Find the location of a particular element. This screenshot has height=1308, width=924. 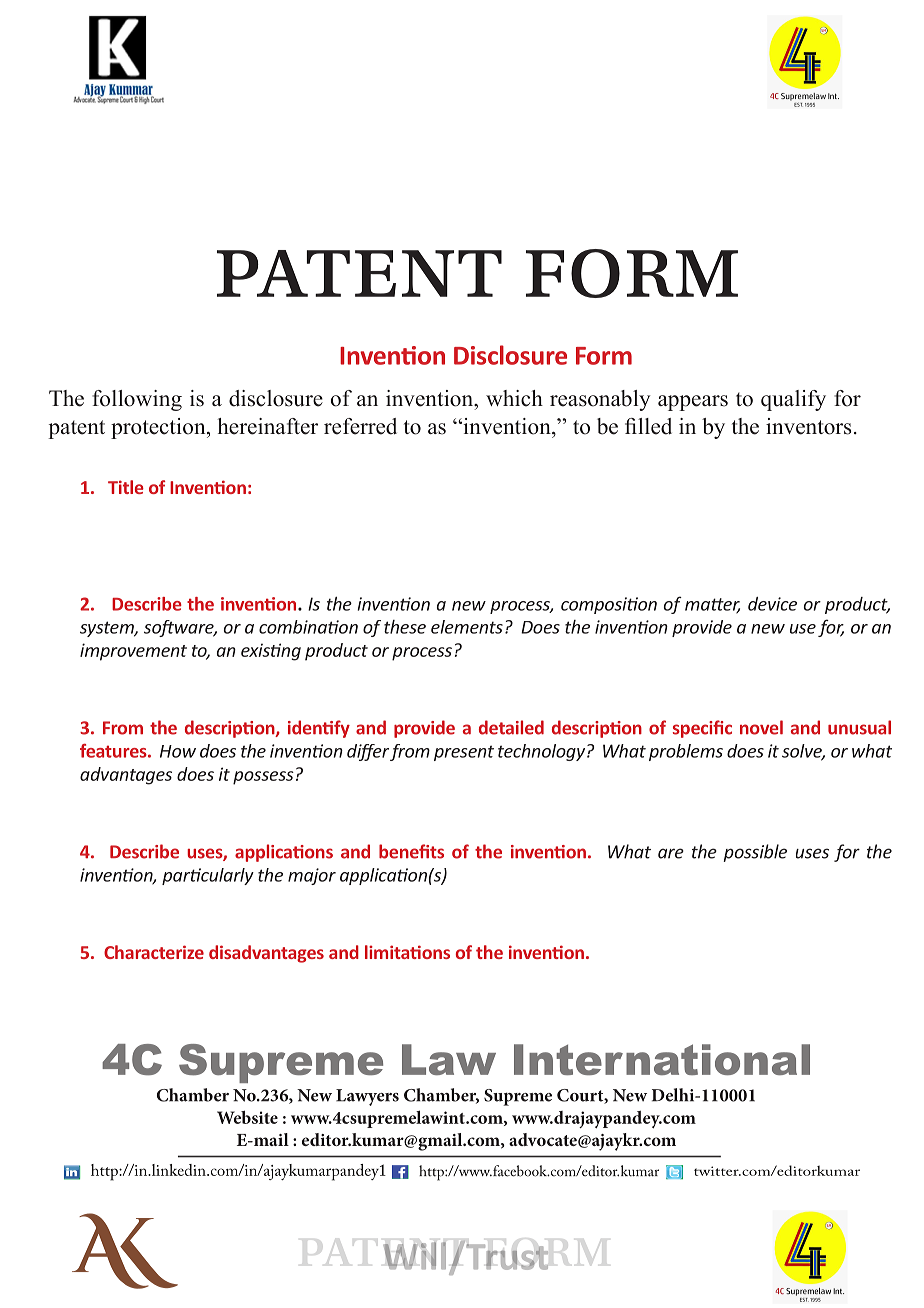

inventors is located at coordinates (808, 426).
